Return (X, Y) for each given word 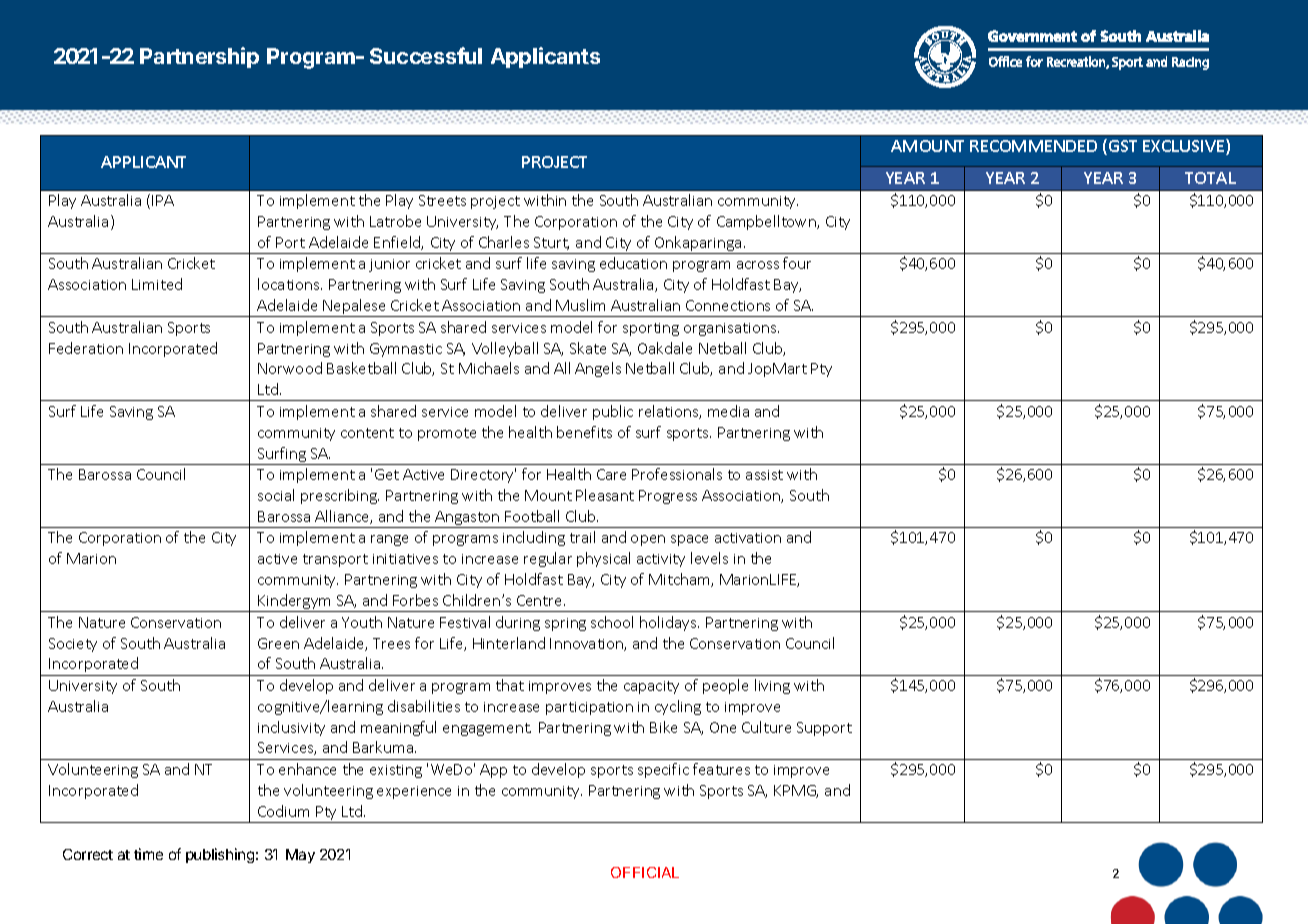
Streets (442, 200)
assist (764, 475)
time (148, 854)
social (276, 495)
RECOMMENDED (1033, 146)
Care (611, 474)
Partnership (199, 57)
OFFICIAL (645, 872)
